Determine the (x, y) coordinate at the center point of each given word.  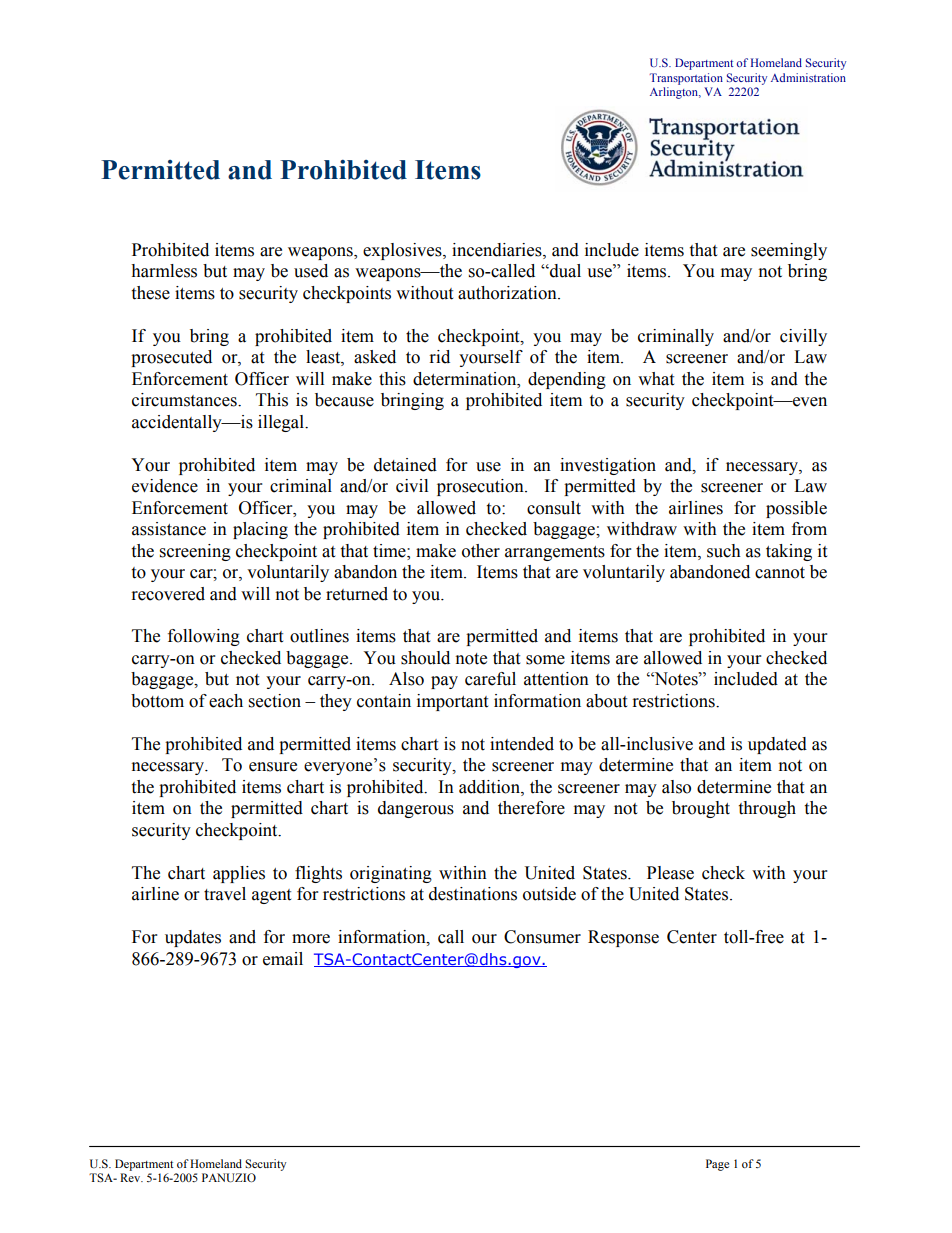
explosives (403, 251)
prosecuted (171, 358)
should (425, 658)
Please (670, 873)
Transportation (686, 79)
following (204, 637)
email (283, 959)
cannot (780, 573)
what (656, 379)
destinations (473, 894)
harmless (164, 271)
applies (239, 874)
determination (466, 379)
